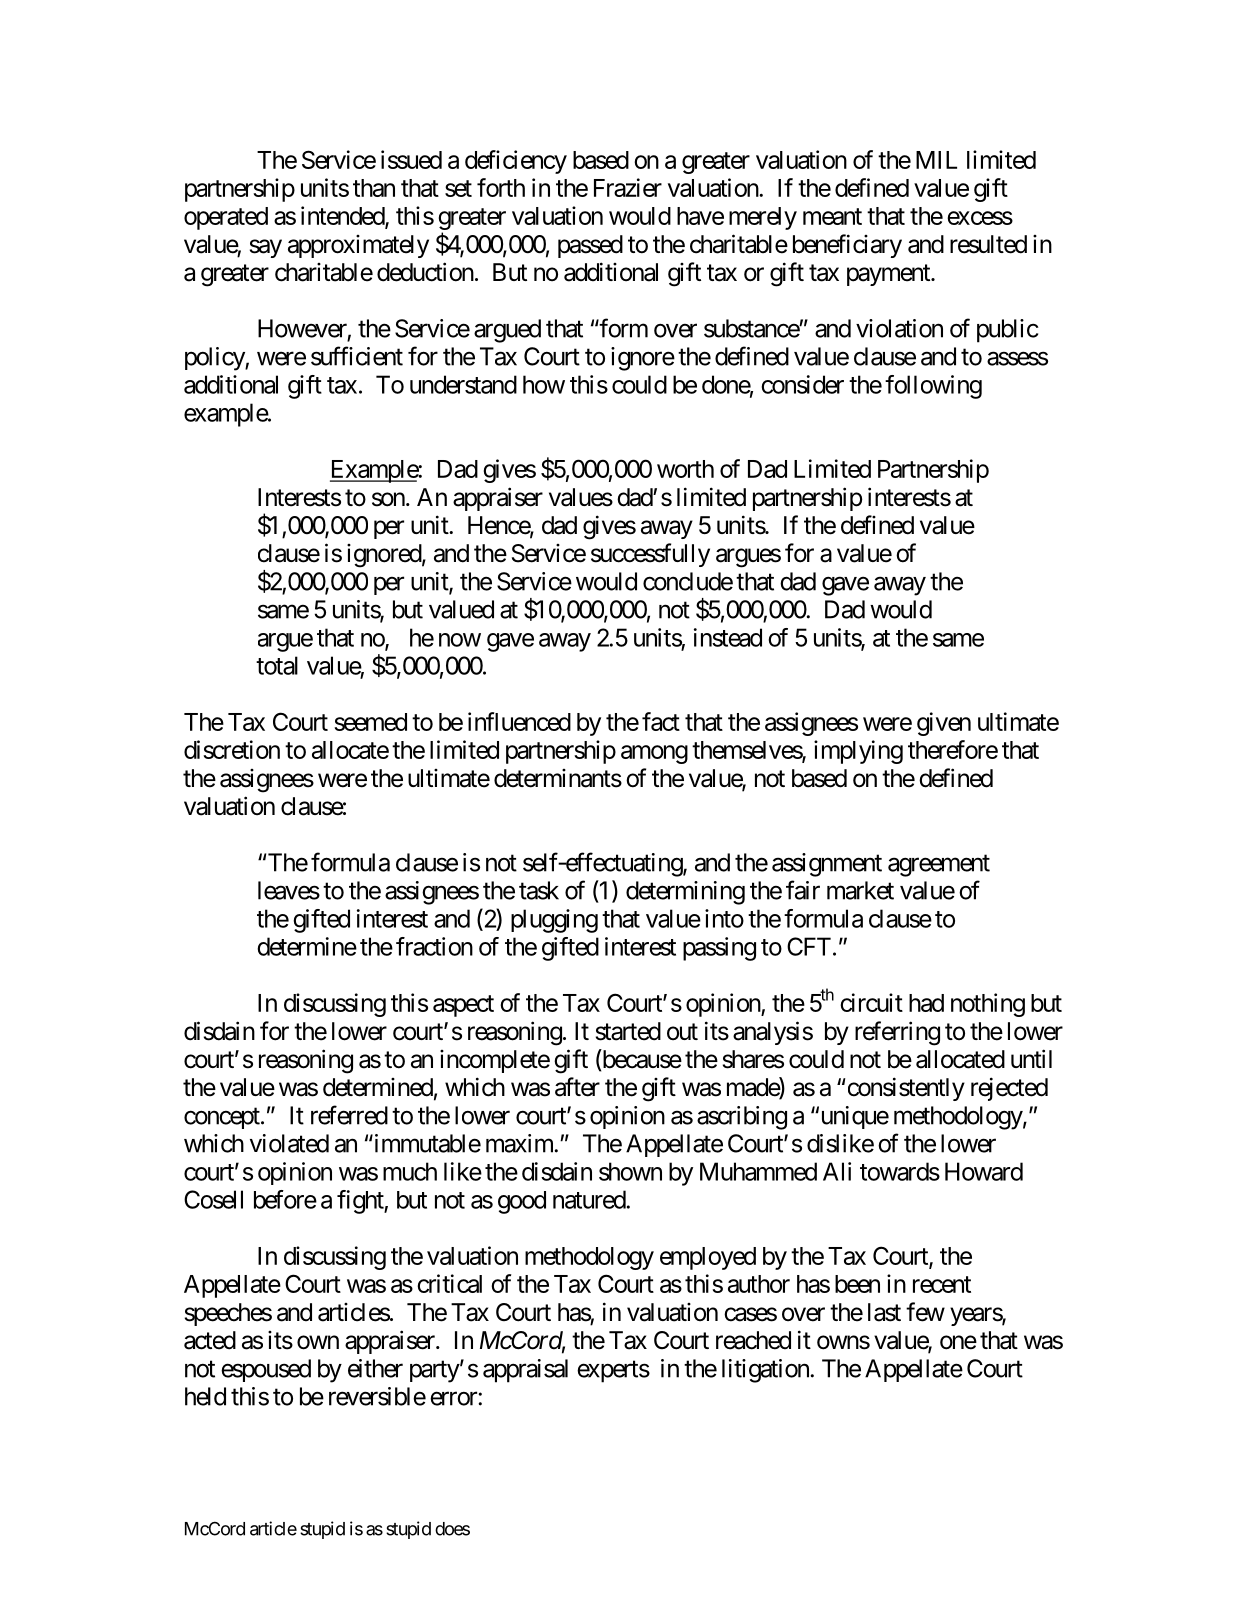  I want to click on intended, so click(343, 217).
